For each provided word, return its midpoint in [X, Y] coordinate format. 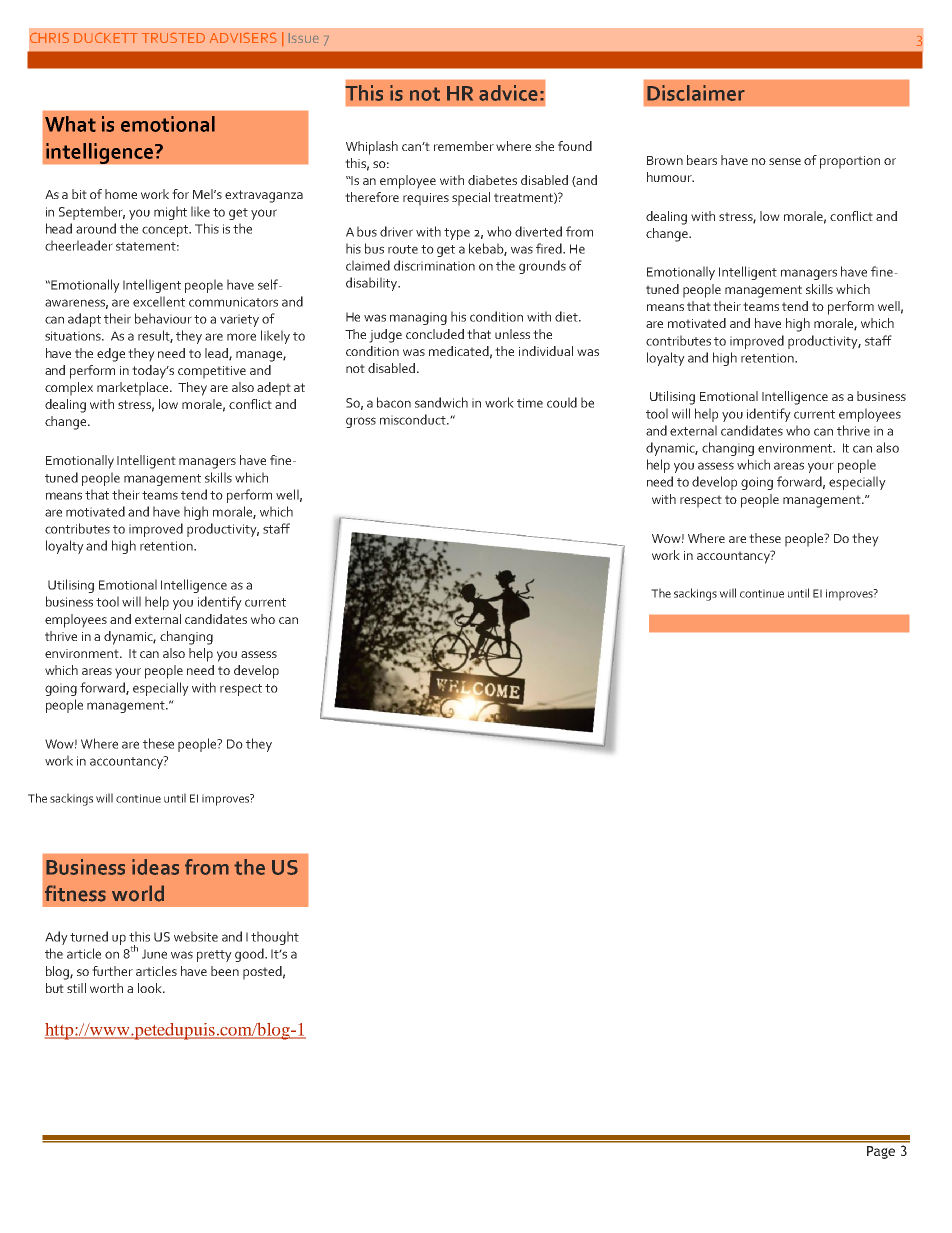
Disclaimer [696, 93]
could [562, 402]
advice [508, 93]
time [530, 403]
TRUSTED [173, 38]
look [151, 988]
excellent [159, 301]
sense [785, 161]
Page [881, 1152]
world [138, 893]
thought [275, 938]
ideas [155, 867]
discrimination [434, 265]
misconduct [414, 419]
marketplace [134, 389]
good [250, 955]
